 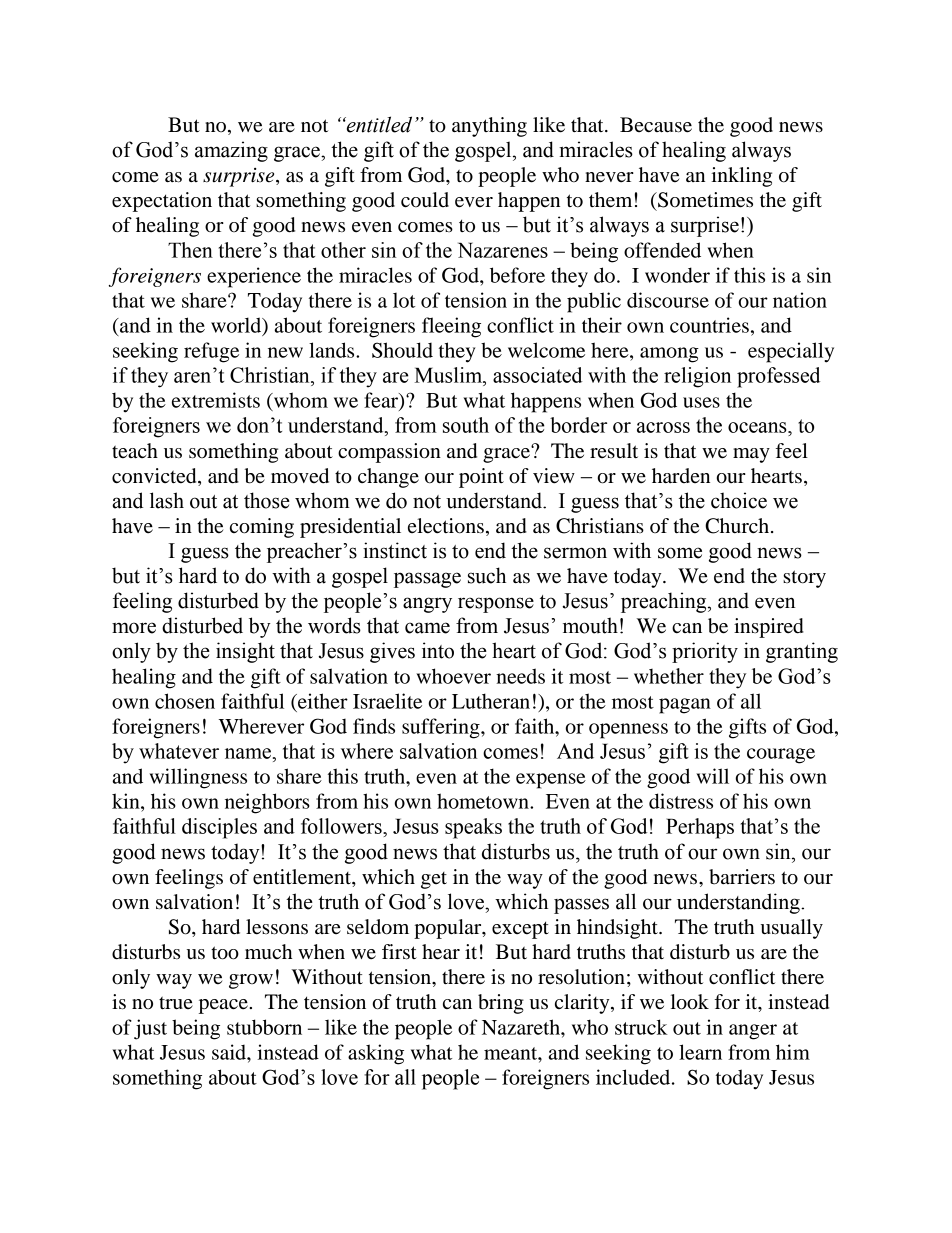 I want to click on stubborn, so click(x=264, y=1027).
